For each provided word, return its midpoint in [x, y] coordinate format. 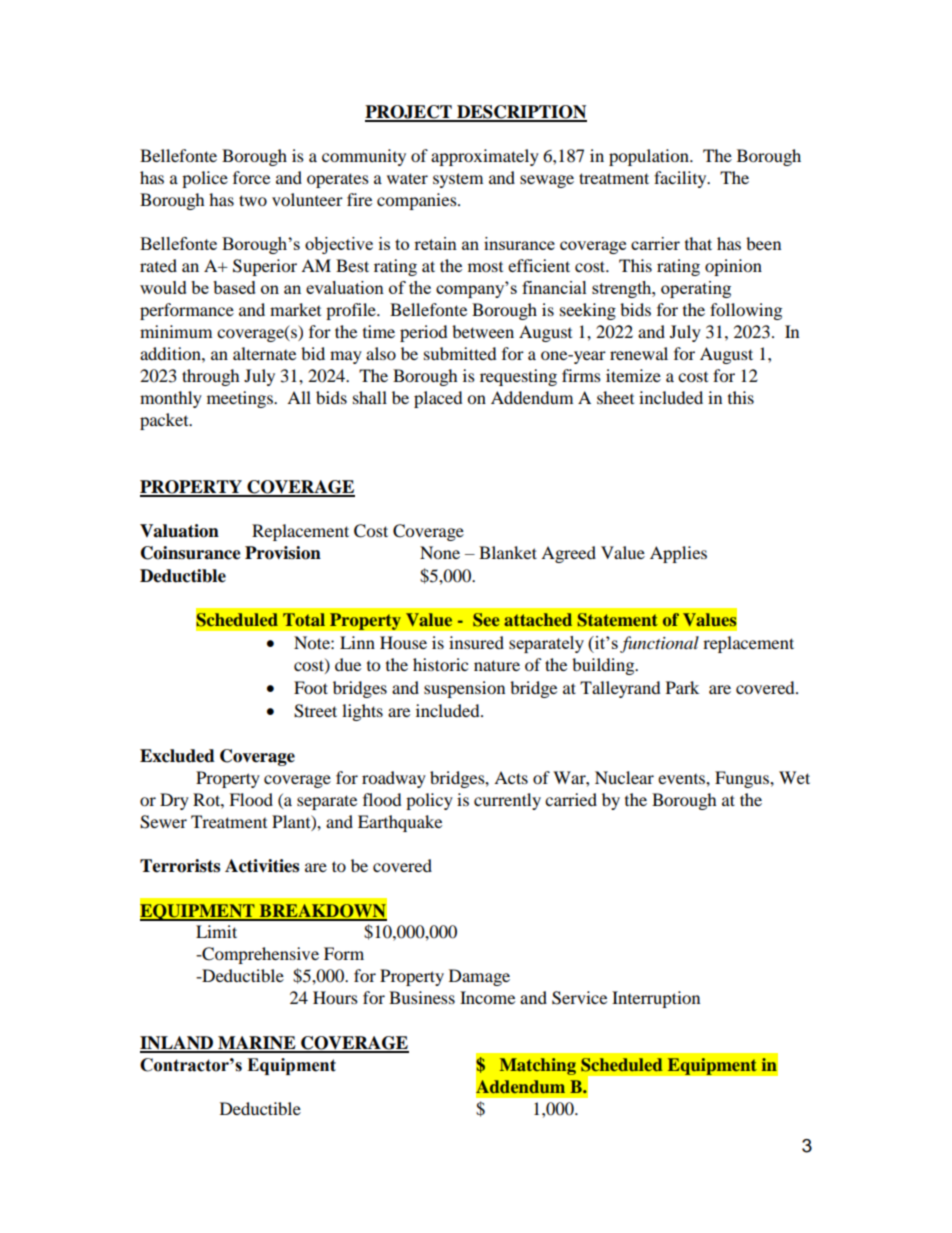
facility [681, 179]
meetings [241, 399]
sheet [615, 397]
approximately [485, 157]
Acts [511, 777]
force [251, 177]
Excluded [177, 756]
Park [682, 687]
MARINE [257, 1044]
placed [438, 399]
